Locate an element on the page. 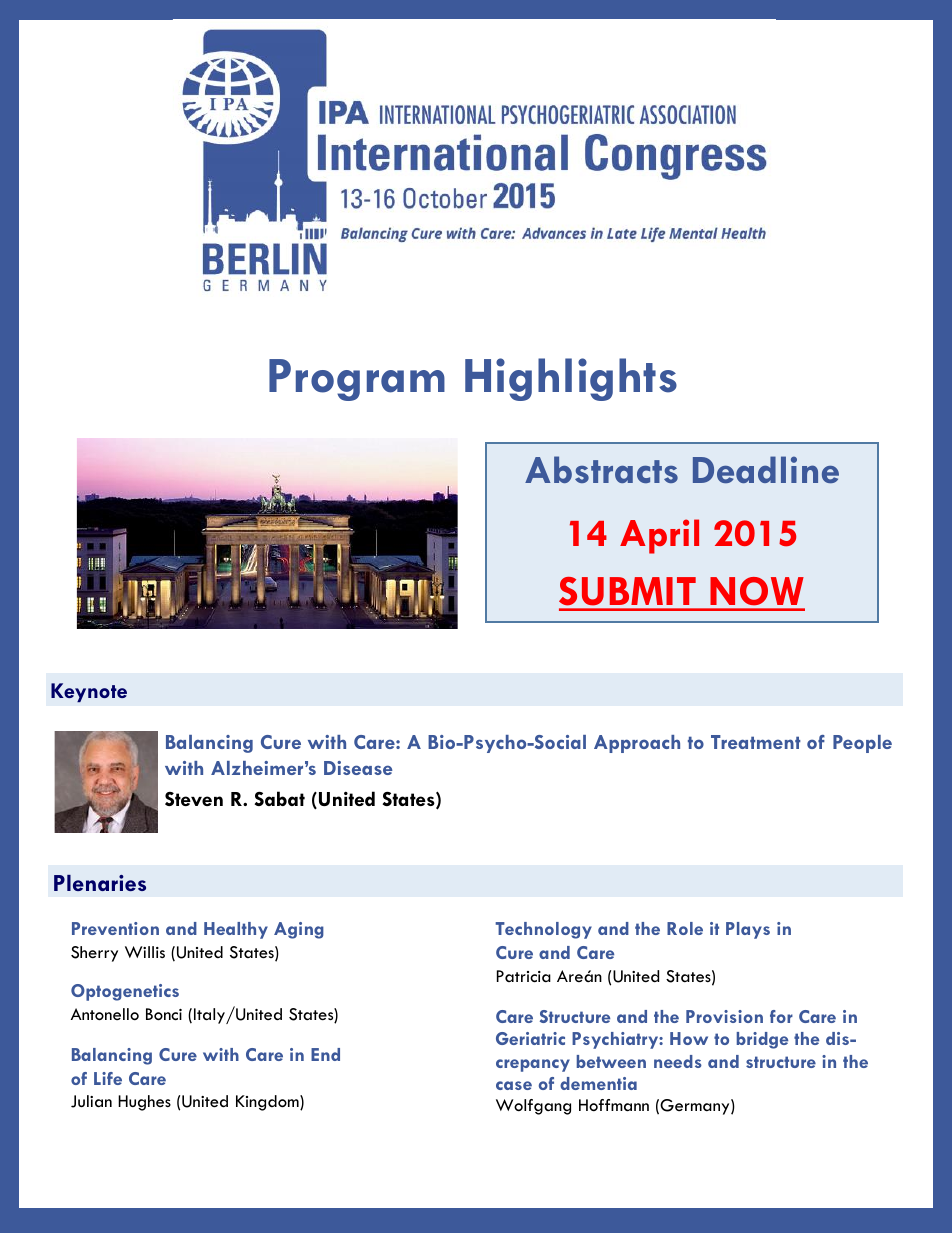 This image has width=952, height=1233. Highlights is located at coordinates (571, 379).
